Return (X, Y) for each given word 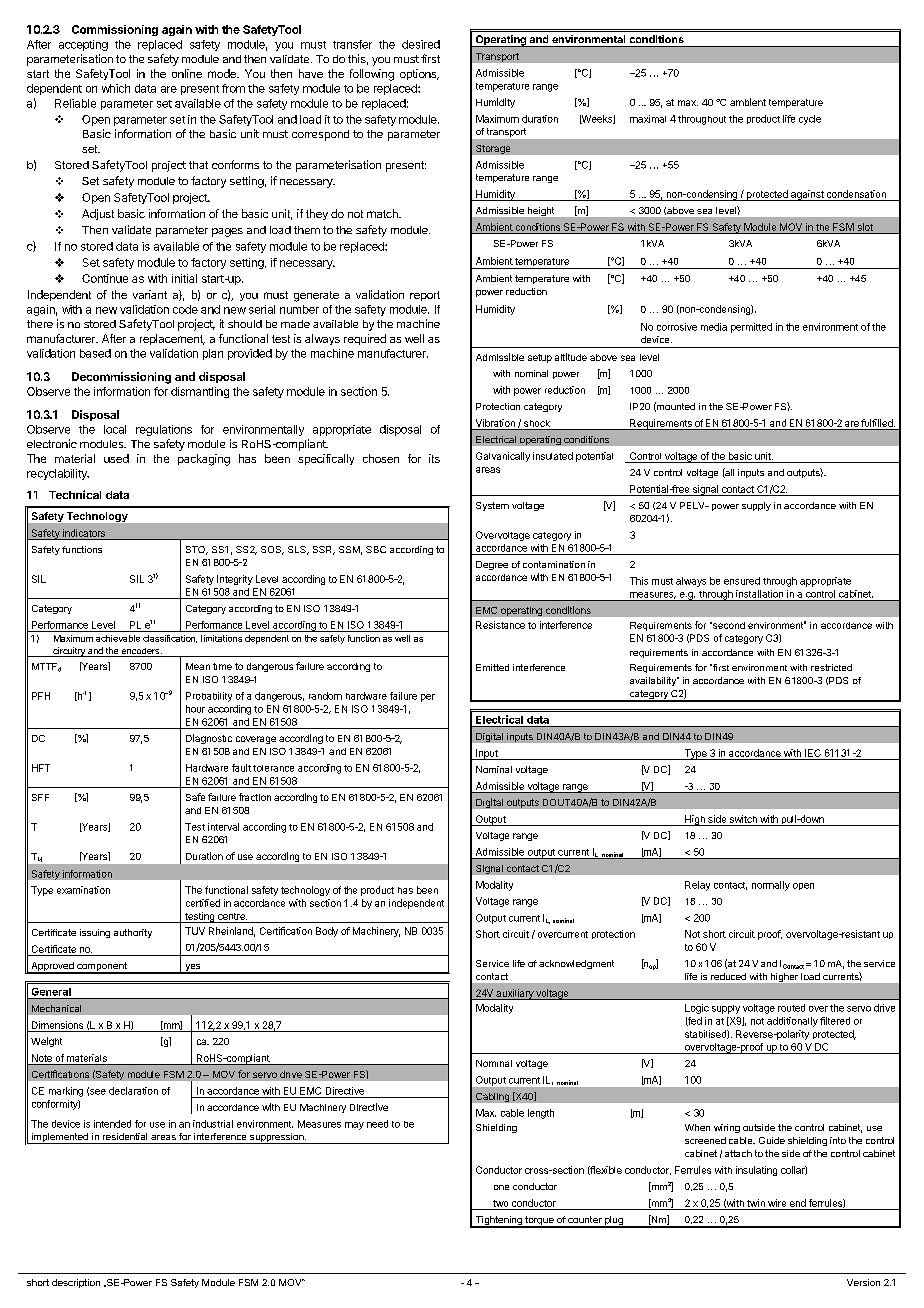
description (76, 1283)
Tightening (498, 1222)
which (116, 88)
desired (421, 44)
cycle (810, 120)
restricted (831, 667)
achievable (118, 638)
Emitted (492, 667)
